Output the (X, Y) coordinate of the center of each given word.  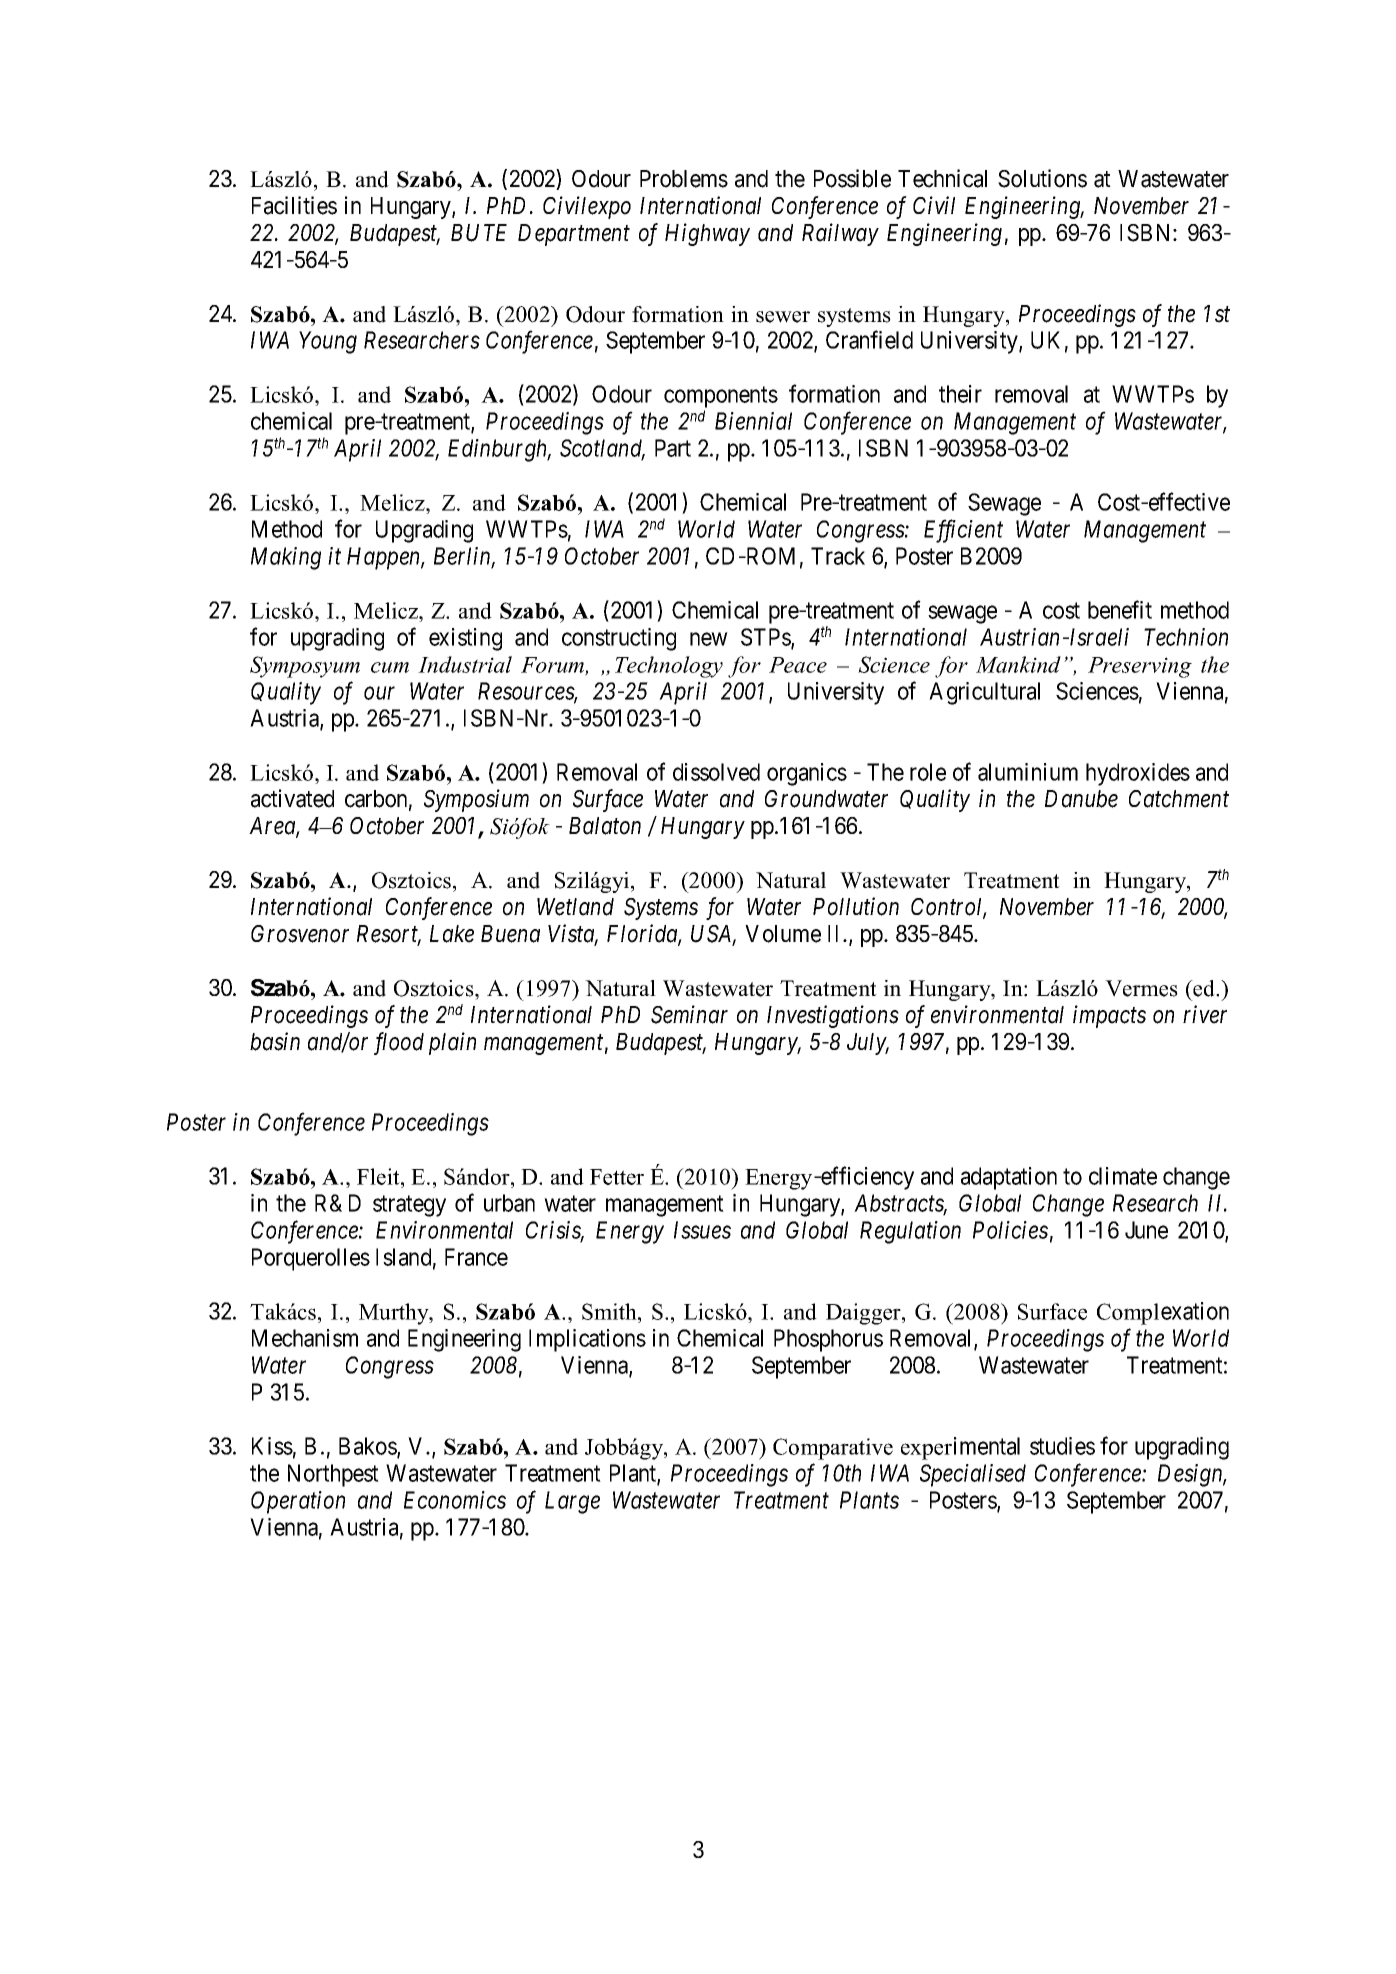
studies (1062, 1446)
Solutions (1042, 178)
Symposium (476, 800)
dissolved (716, 772)
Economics (455, 1500)
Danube (1081, 799)
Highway (707, 234)
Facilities (294, 205)
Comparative (833, 1449)
